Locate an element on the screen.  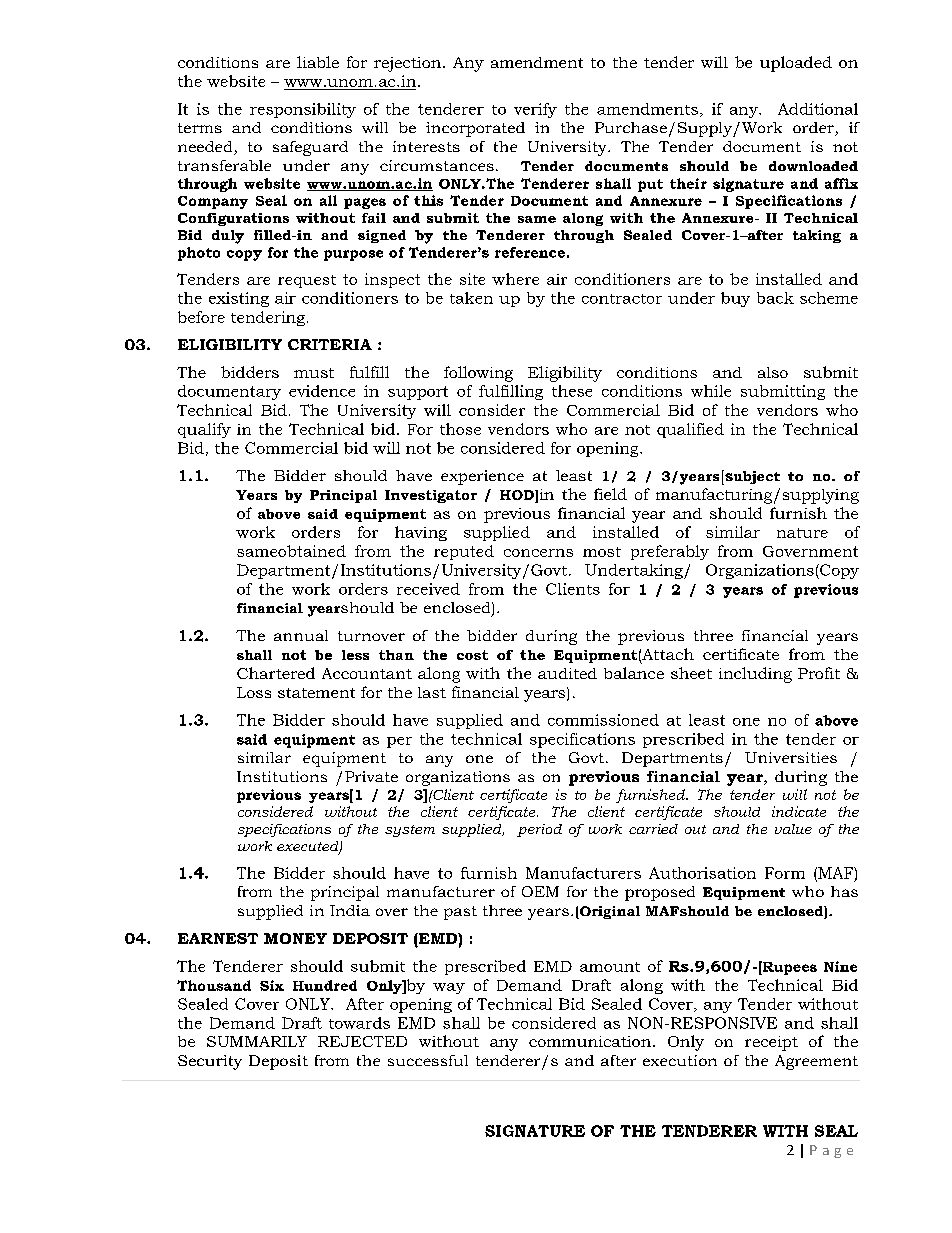
Private is located at coordinates (371, 776).
